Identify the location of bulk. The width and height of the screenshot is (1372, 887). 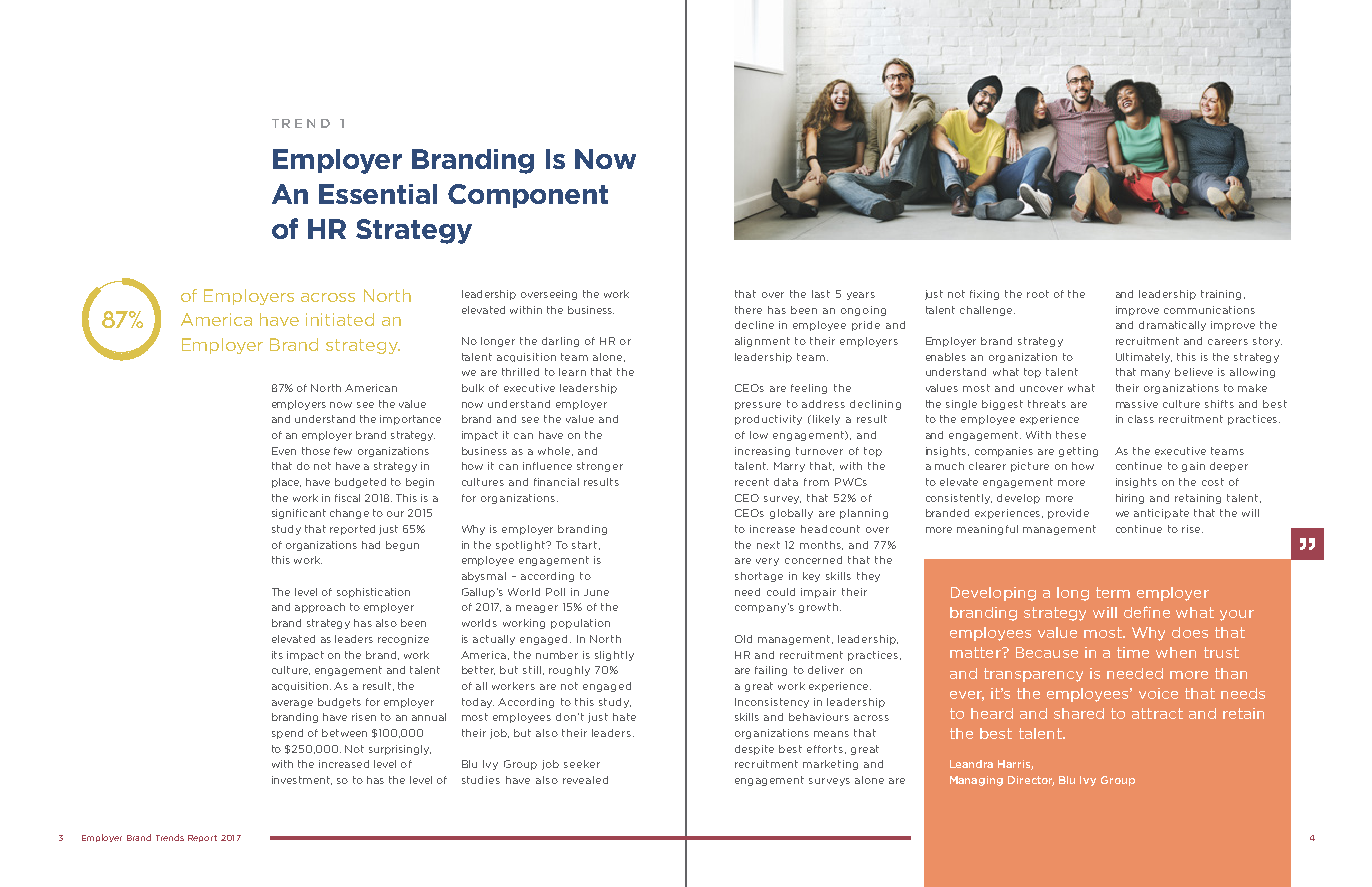
(473, 388).
